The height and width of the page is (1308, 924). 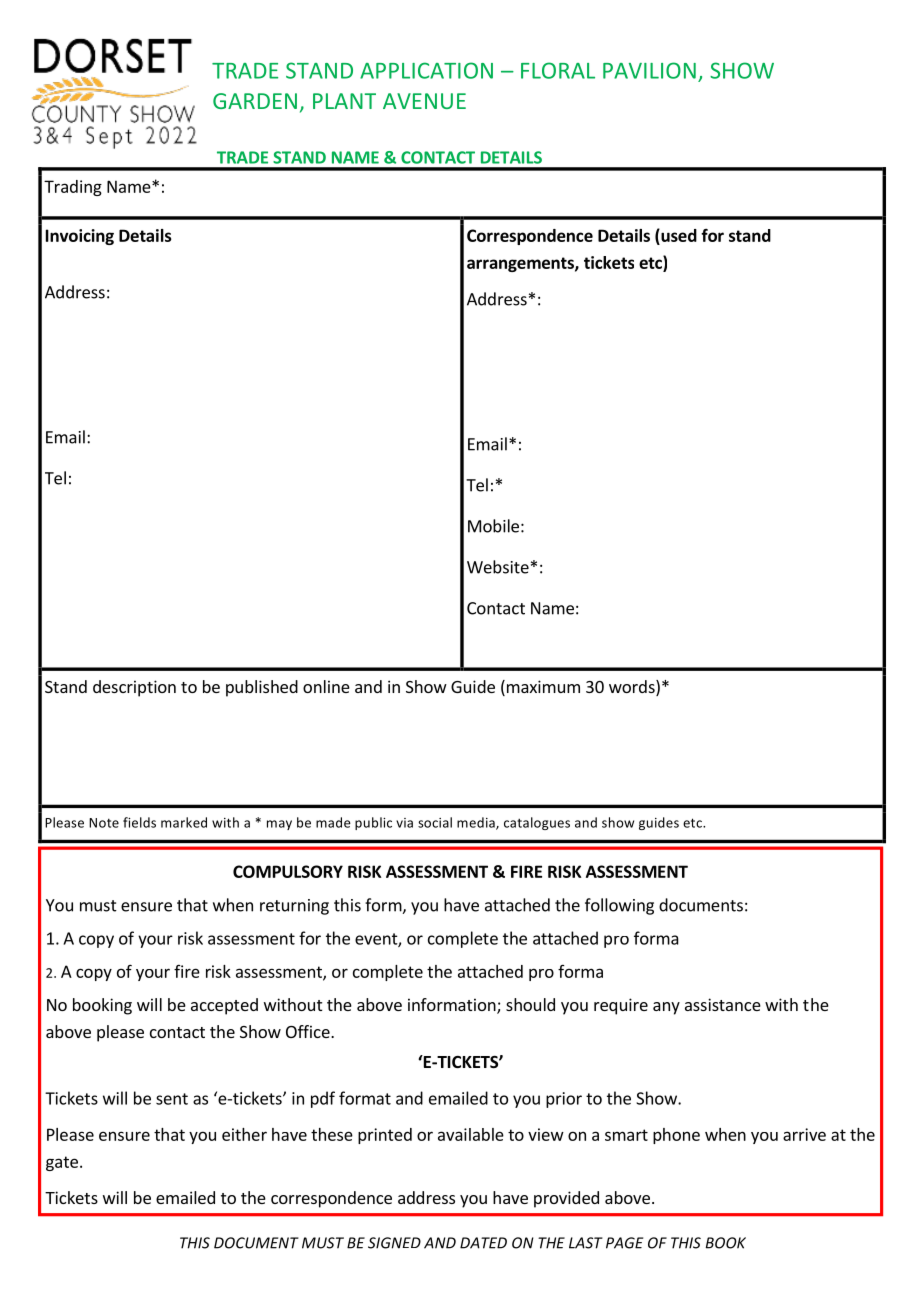 What do you see at coordinates (649, 70) in the page?
I see `PAVILION` at bounding box center [649, 70].
